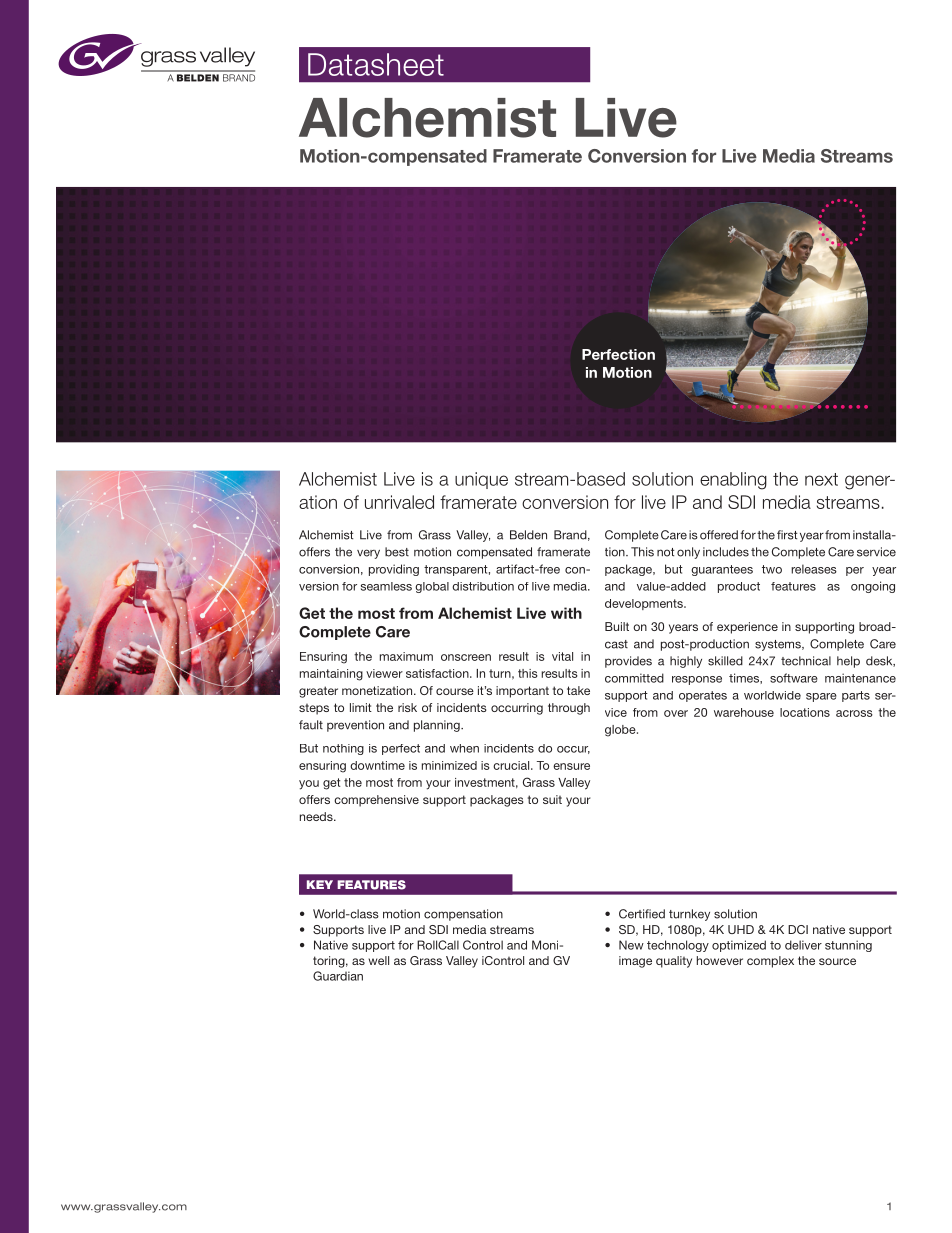 The width and height of the screenshot is (952, 1233). What do you see at coordinates (621, 731) in the screenshot?
I see `globe` at bounding box center [621, 731].
